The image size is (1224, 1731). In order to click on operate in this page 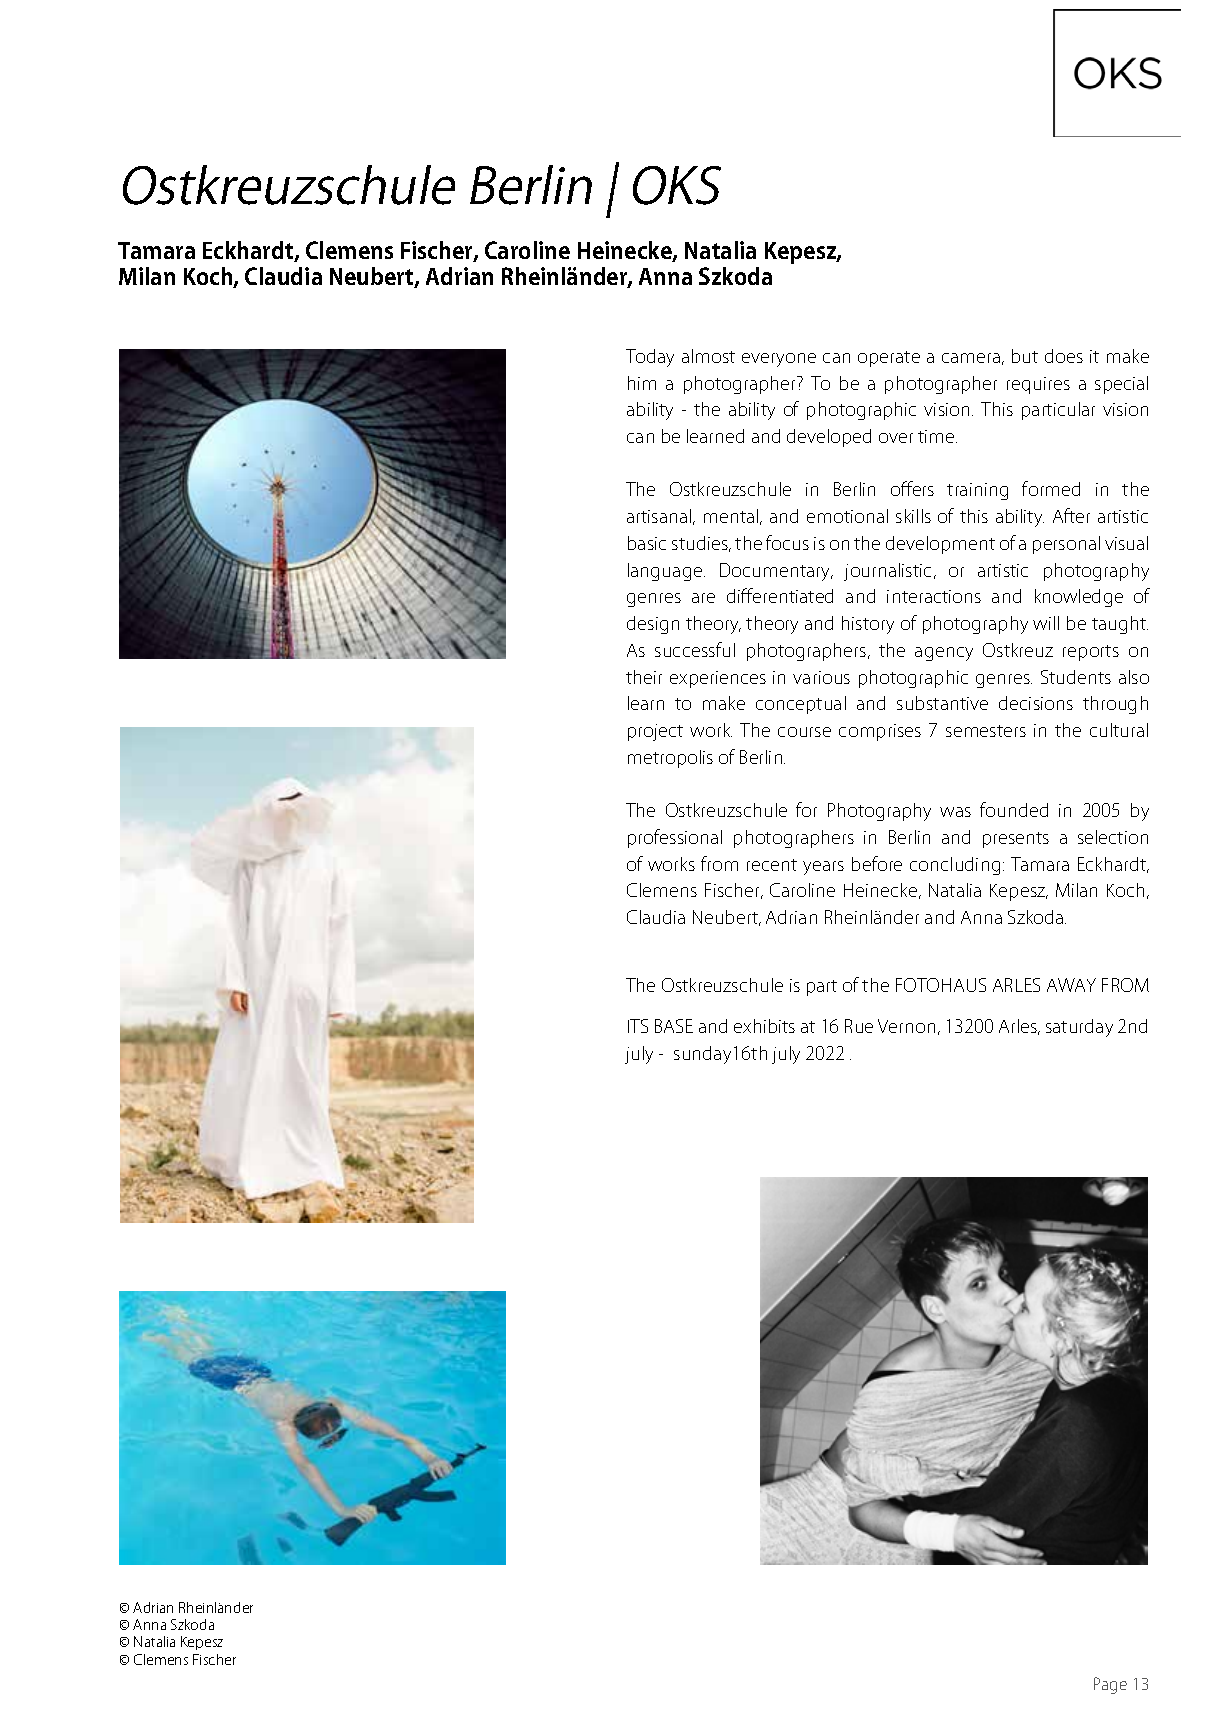, I will do `click(889, 359)`.
